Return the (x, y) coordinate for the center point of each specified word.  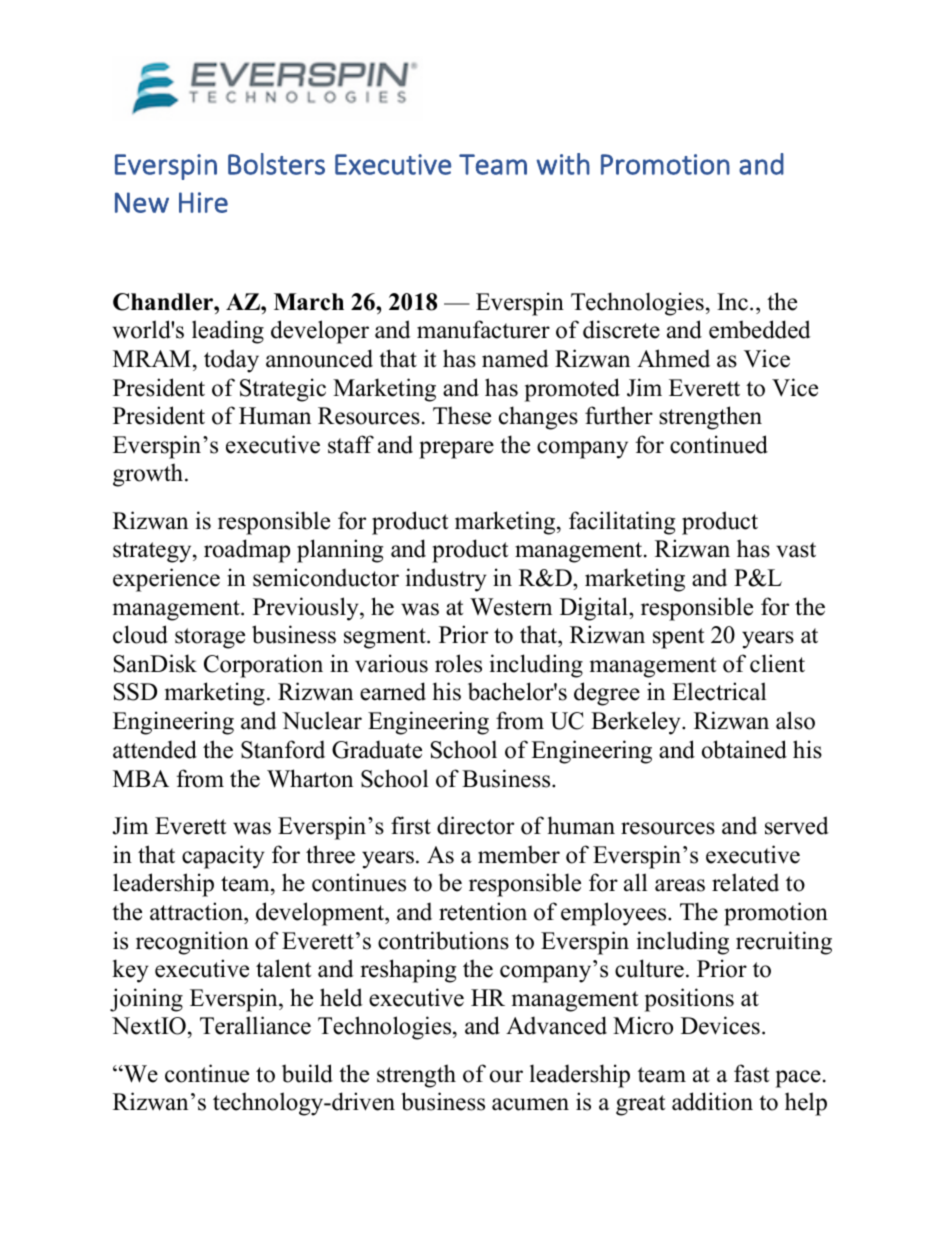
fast (751, 1073)
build (307, 1073)
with (563, 164)
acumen (530, 1104)
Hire (203, 202)
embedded (760, 329)
